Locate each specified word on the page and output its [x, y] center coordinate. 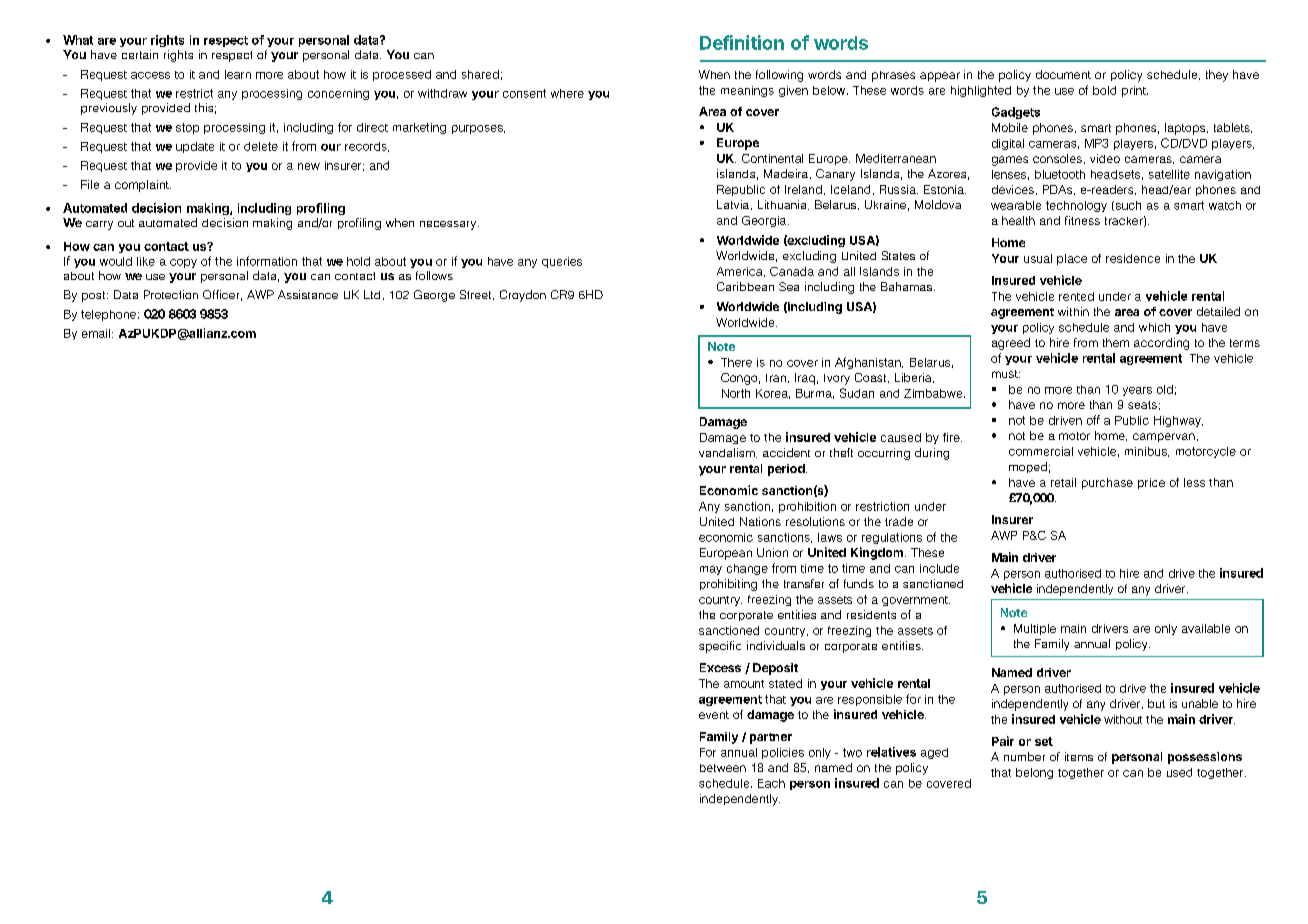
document [1063, 74]
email [96, 333]
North [736, 393]
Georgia [765, 221]
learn [238, 74]
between [723, 768]
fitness [1082, 220]
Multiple [1035, 629]
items [1079, 756]
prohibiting [728, 585]
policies [783, 753]
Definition [742, 42]
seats [1142, 405]
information [267, 261]
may [711, 570]
